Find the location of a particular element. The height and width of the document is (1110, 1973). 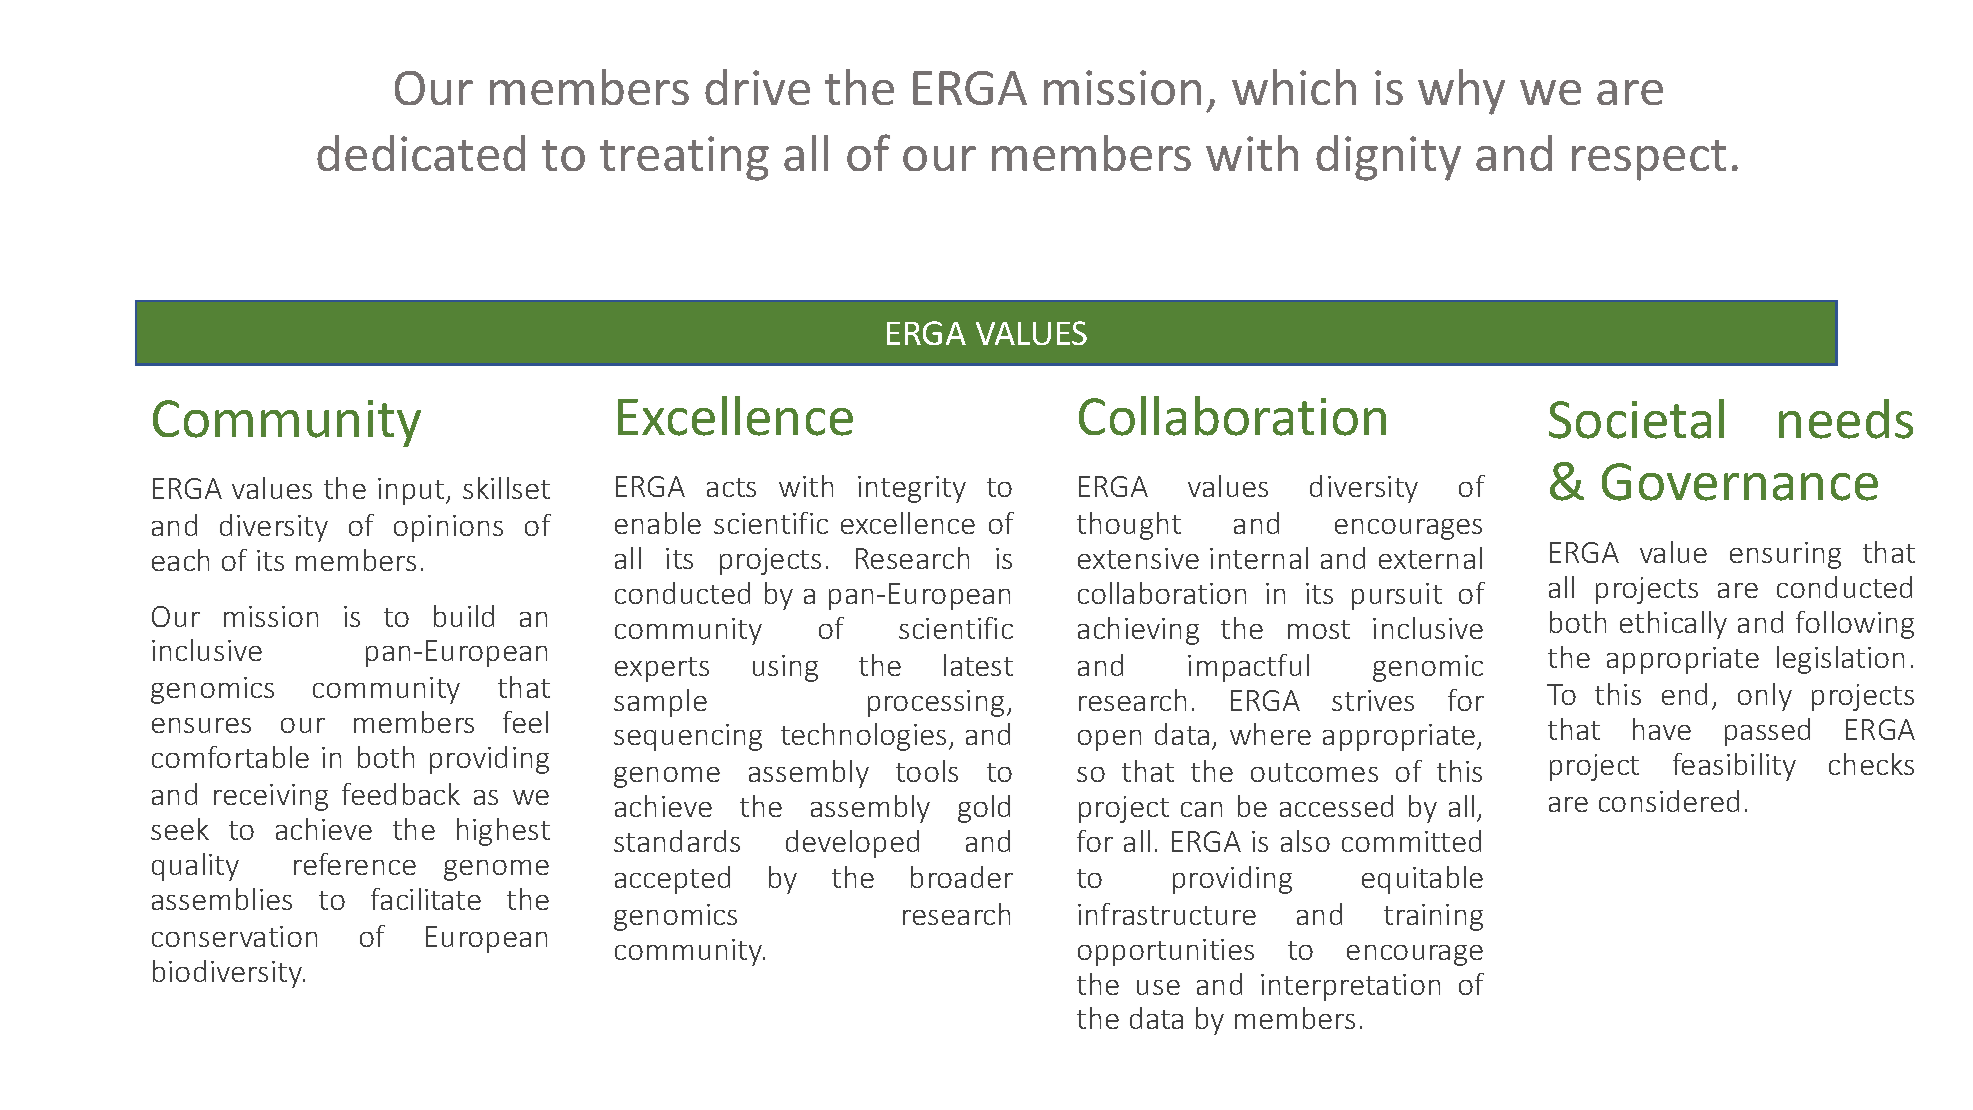

open is located at coordinates (1109, 740).
